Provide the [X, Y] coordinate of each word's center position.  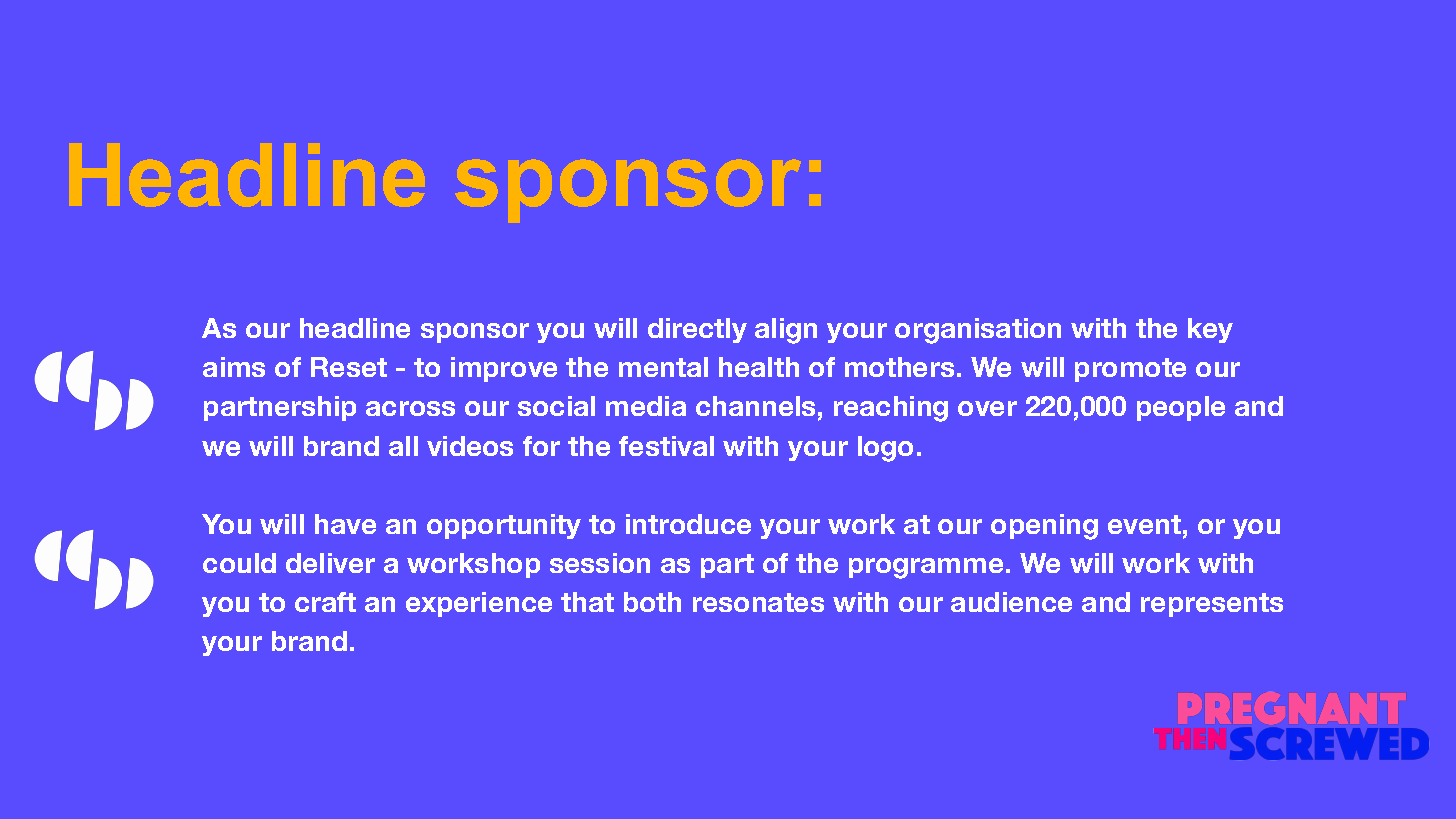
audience [1011, 602]
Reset [349, 367]
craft [325, 602]
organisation [978, 331]
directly [697, 330]
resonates [758, 602]
